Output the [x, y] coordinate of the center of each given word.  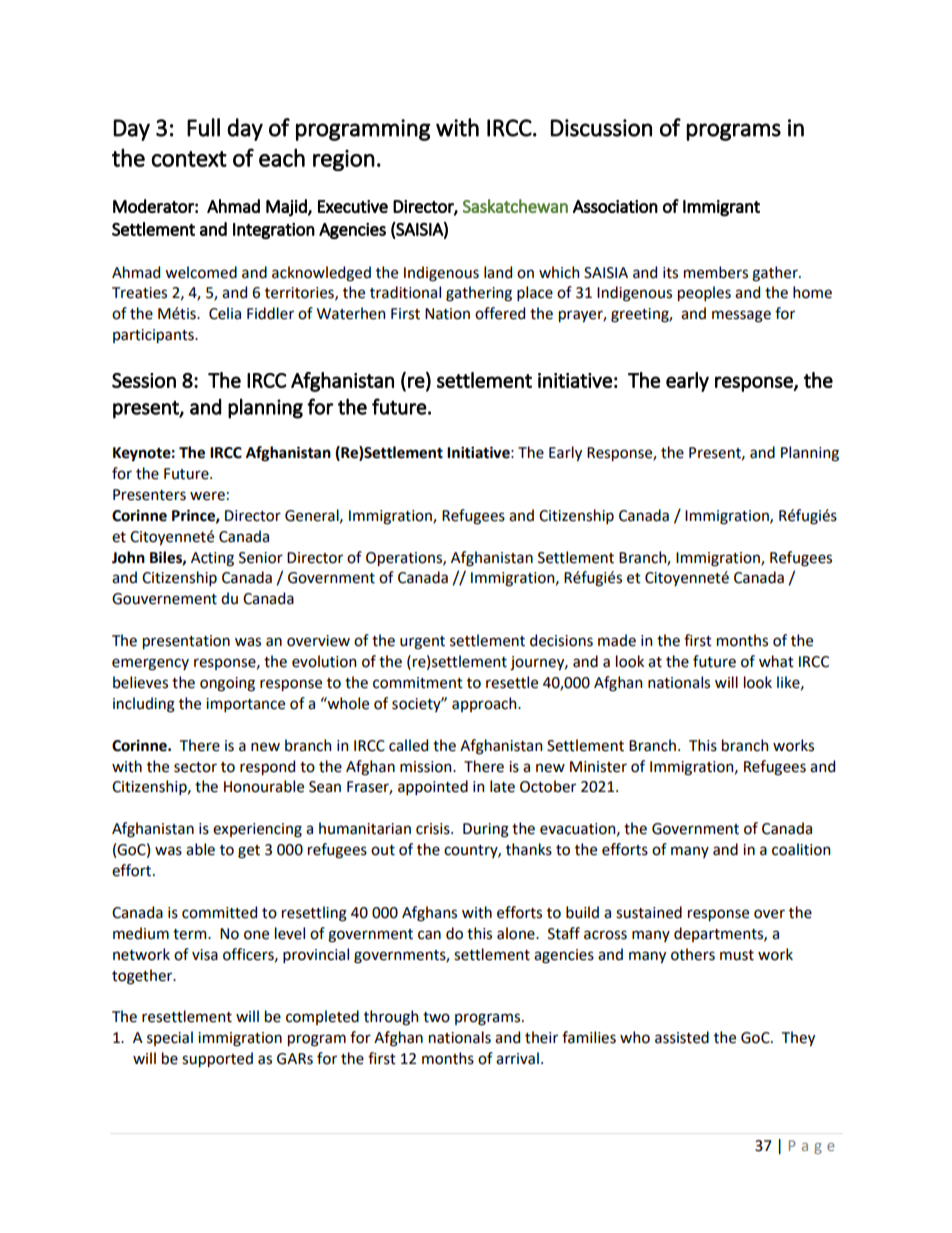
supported [217, 1059]
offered [500, 313]
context [189, 159]
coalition [801, 849]
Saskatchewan [515, 206]
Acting [212, 559]
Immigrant [721, 208]
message [741, 316]
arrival [517, 1058]
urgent [422, 643]
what [776, 661]
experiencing [257, 830]
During [486, 830]
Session [144, 380]
